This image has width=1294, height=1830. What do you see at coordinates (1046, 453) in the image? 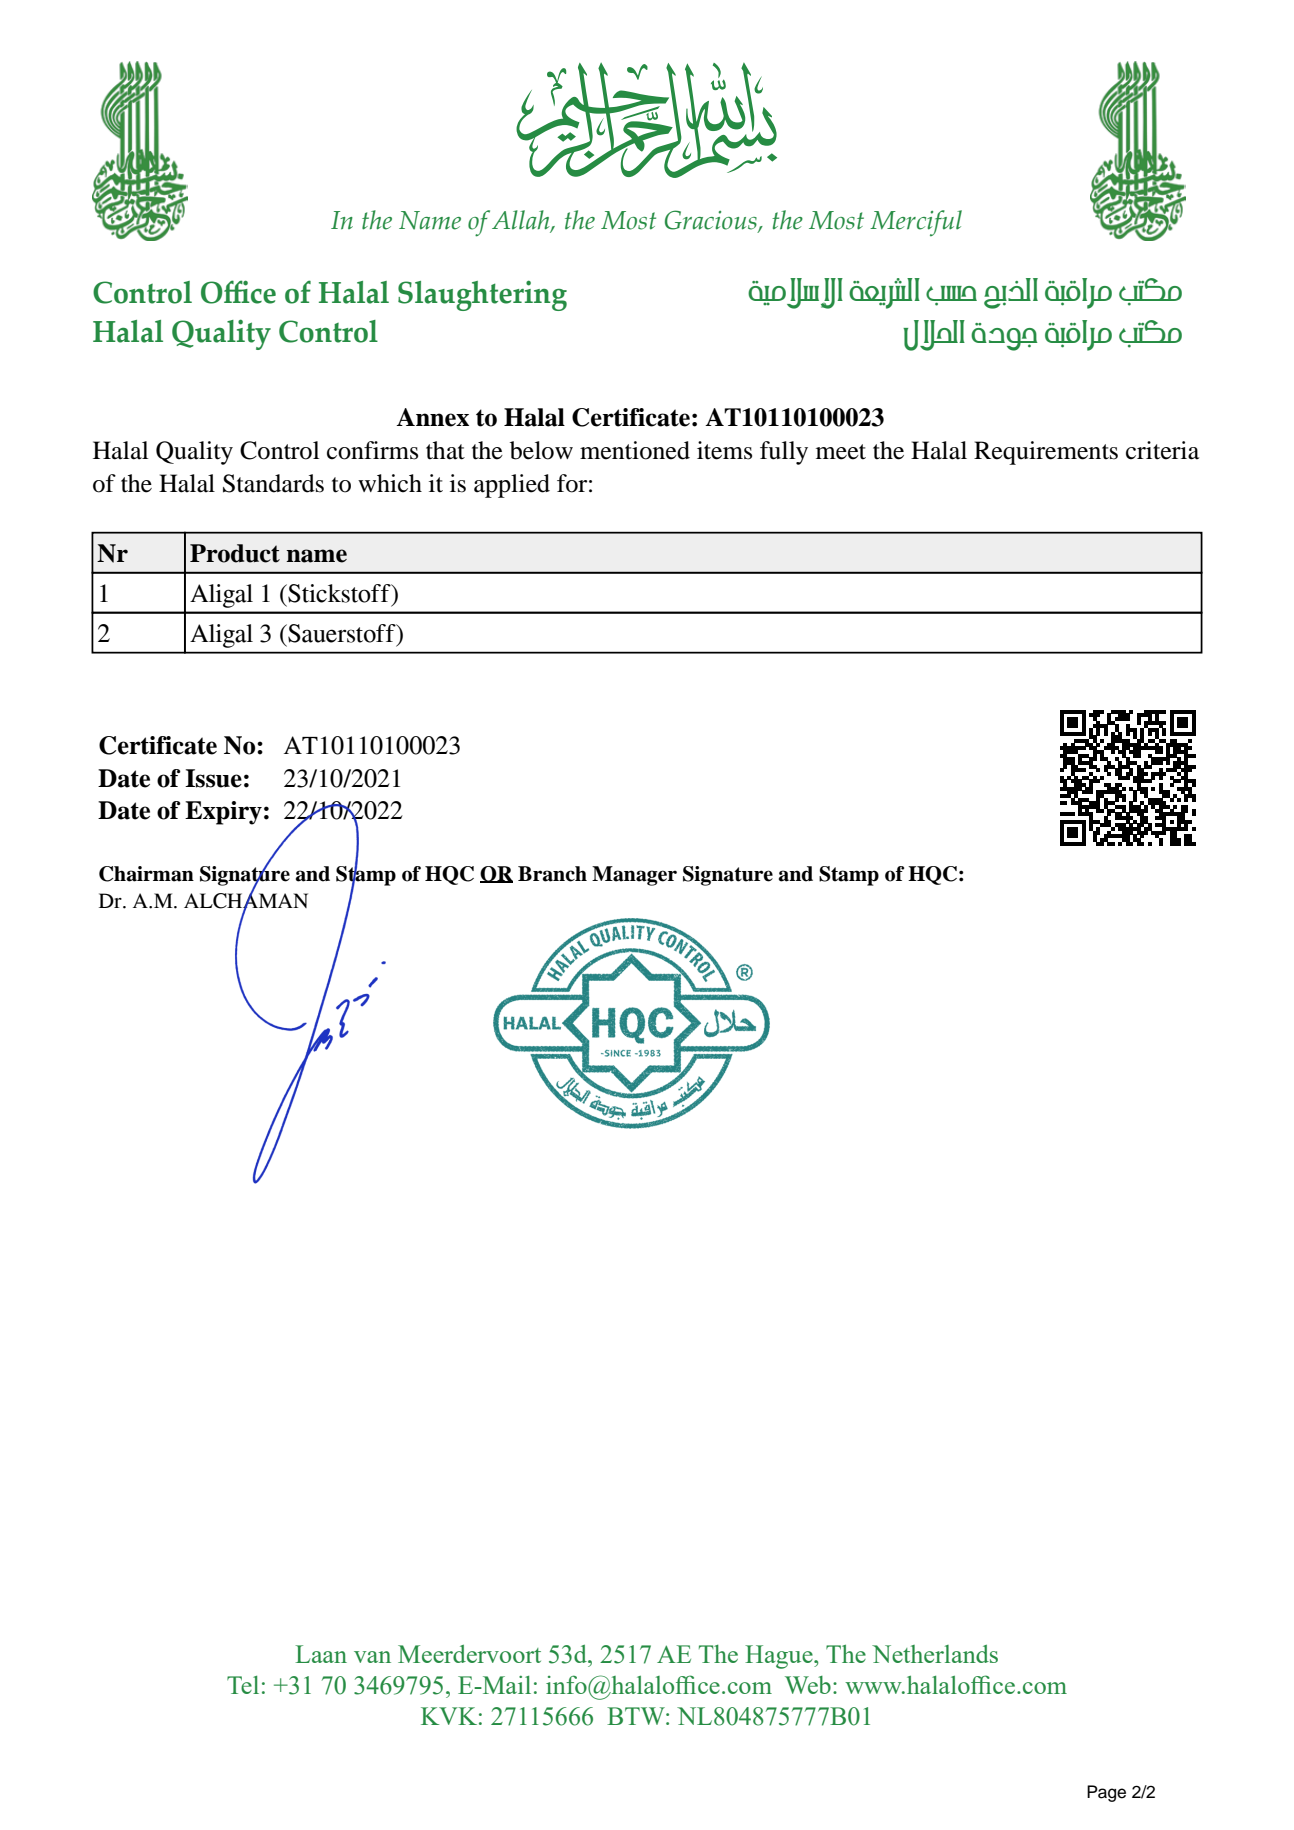
I see `Requirements` at bounding box center [1046, 453].
